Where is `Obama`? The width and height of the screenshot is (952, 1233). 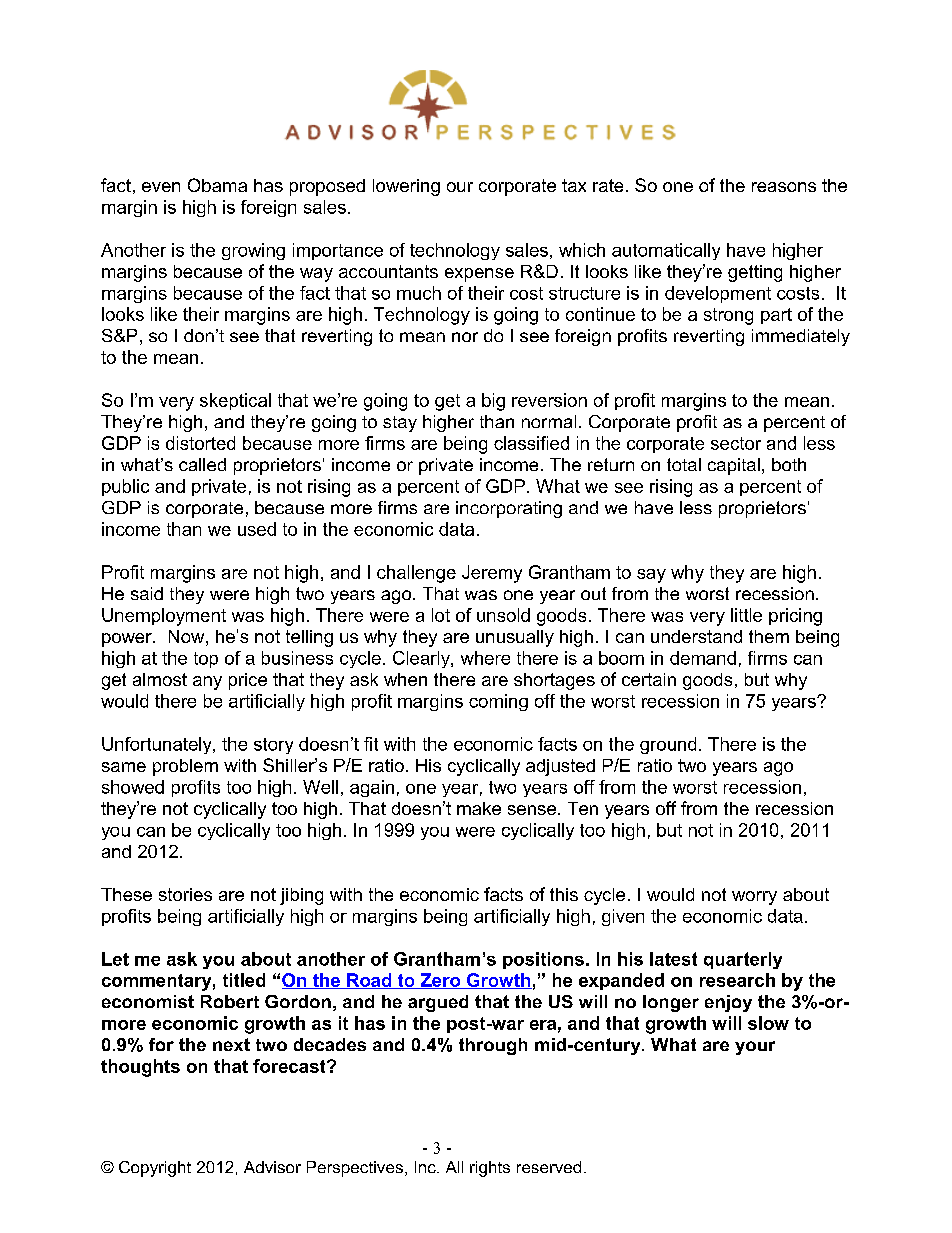
Obama is located at coordinates (217, 185).
